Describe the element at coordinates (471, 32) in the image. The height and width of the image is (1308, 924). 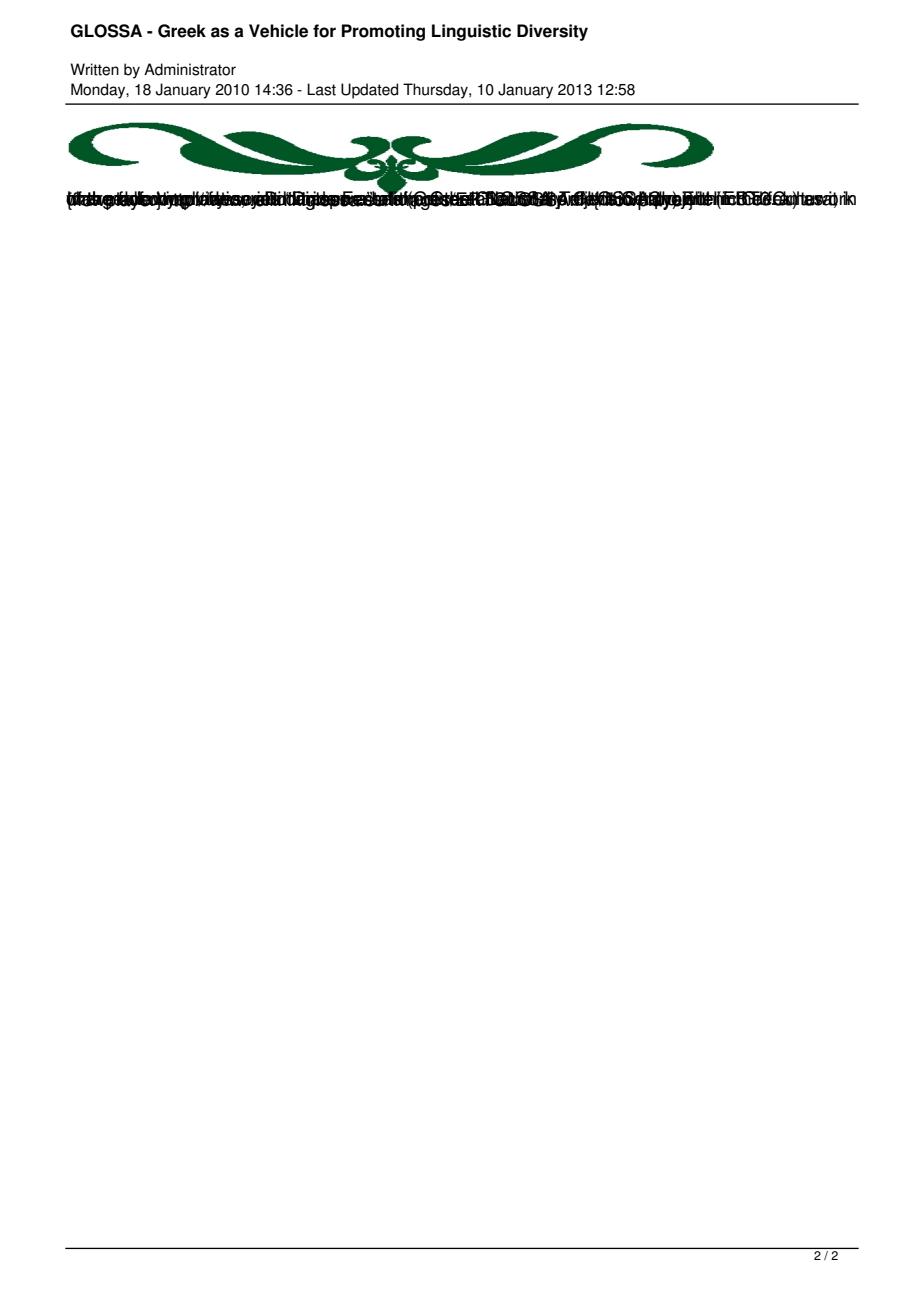
I see `Linguistic` at that location.
